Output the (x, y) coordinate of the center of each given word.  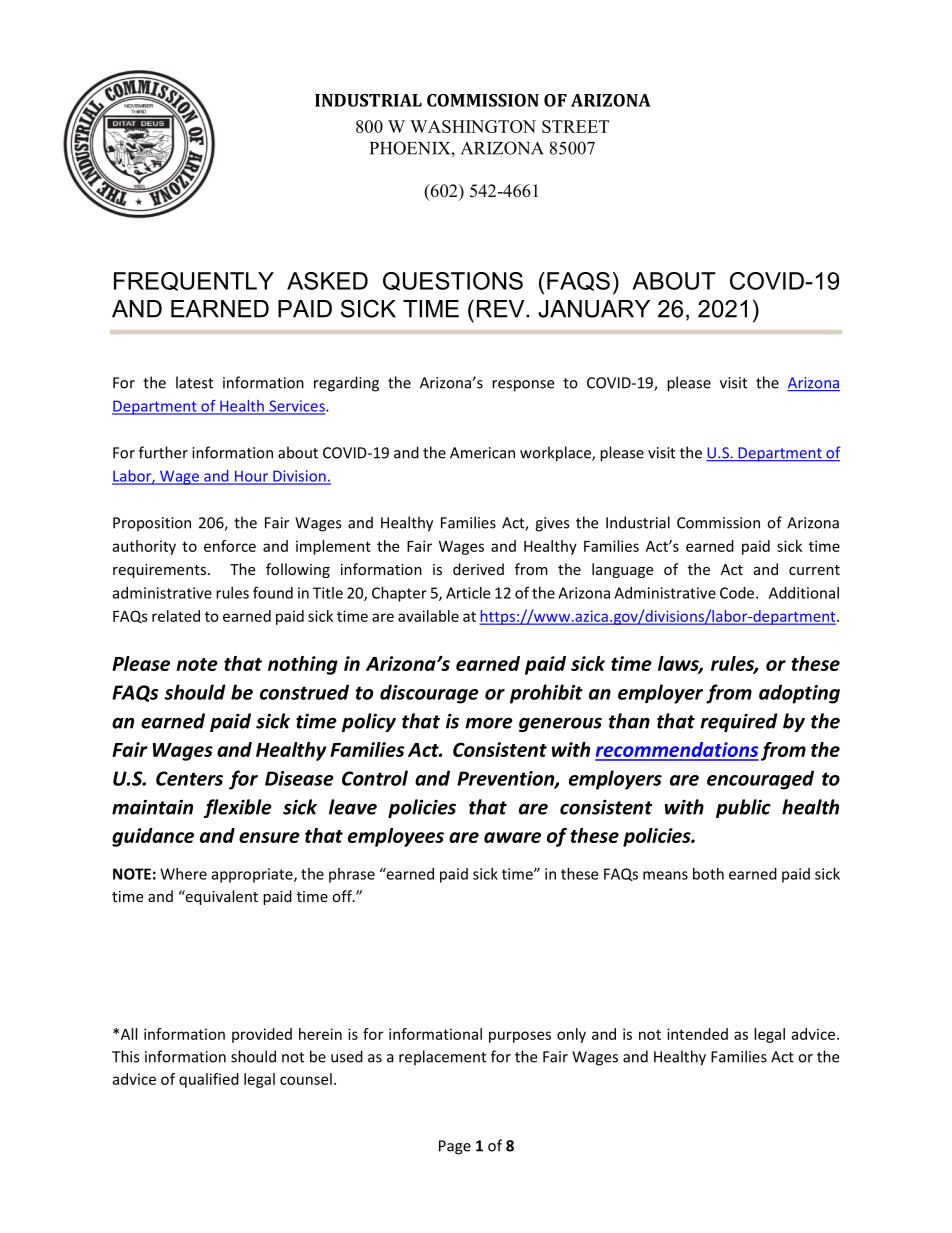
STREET (575, 126)
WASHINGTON (473, 126)
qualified (209, 1080)
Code (737, 593)
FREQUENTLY (194, 281)
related (176, 616)
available (428, 616)
